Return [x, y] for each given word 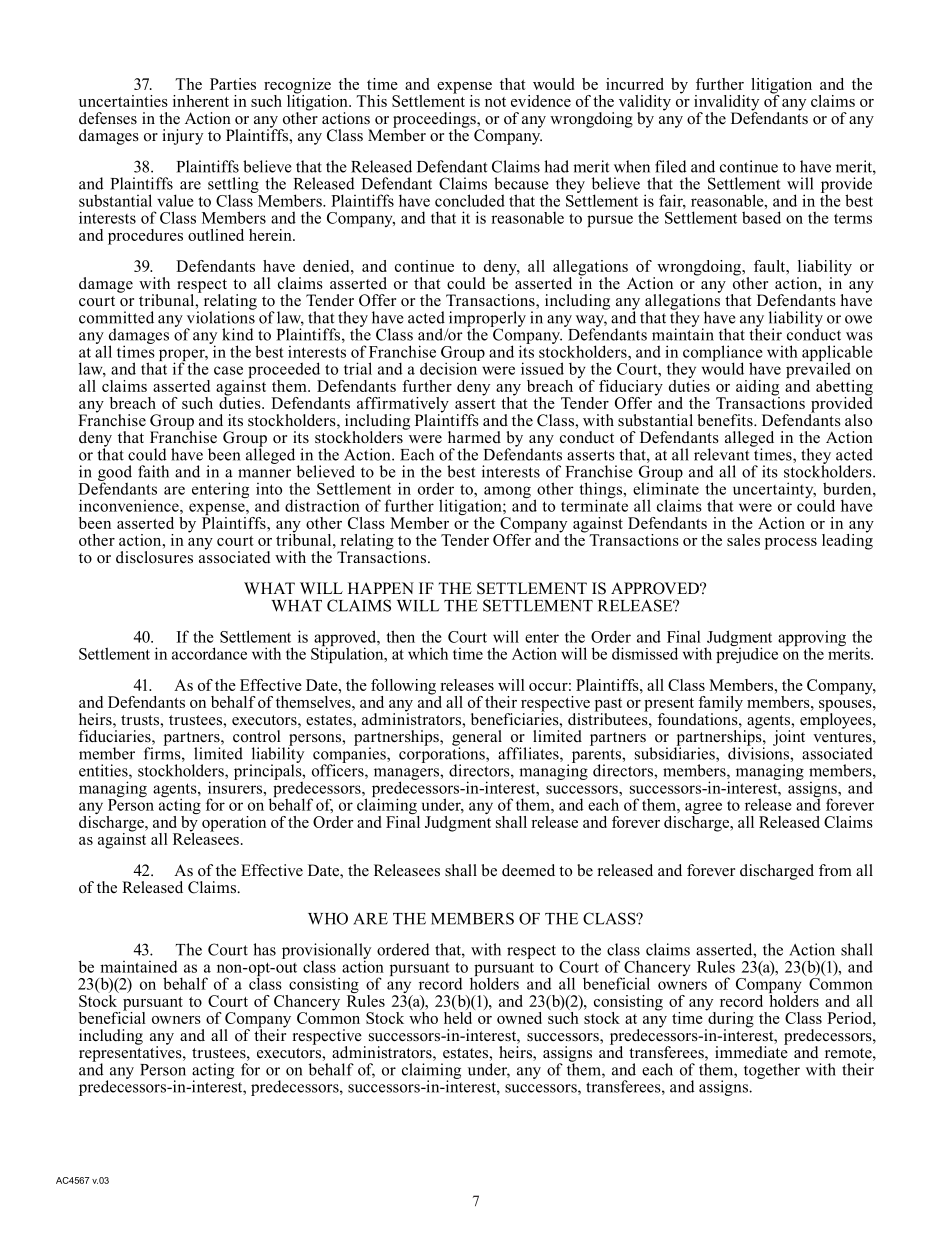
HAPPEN [381, 588]
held [459, 1016]
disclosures [154, 557]
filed [671, 166]
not [495, 102]
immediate [751, 1051]
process [791, 544]
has [264, 949]
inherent [201, 101]
